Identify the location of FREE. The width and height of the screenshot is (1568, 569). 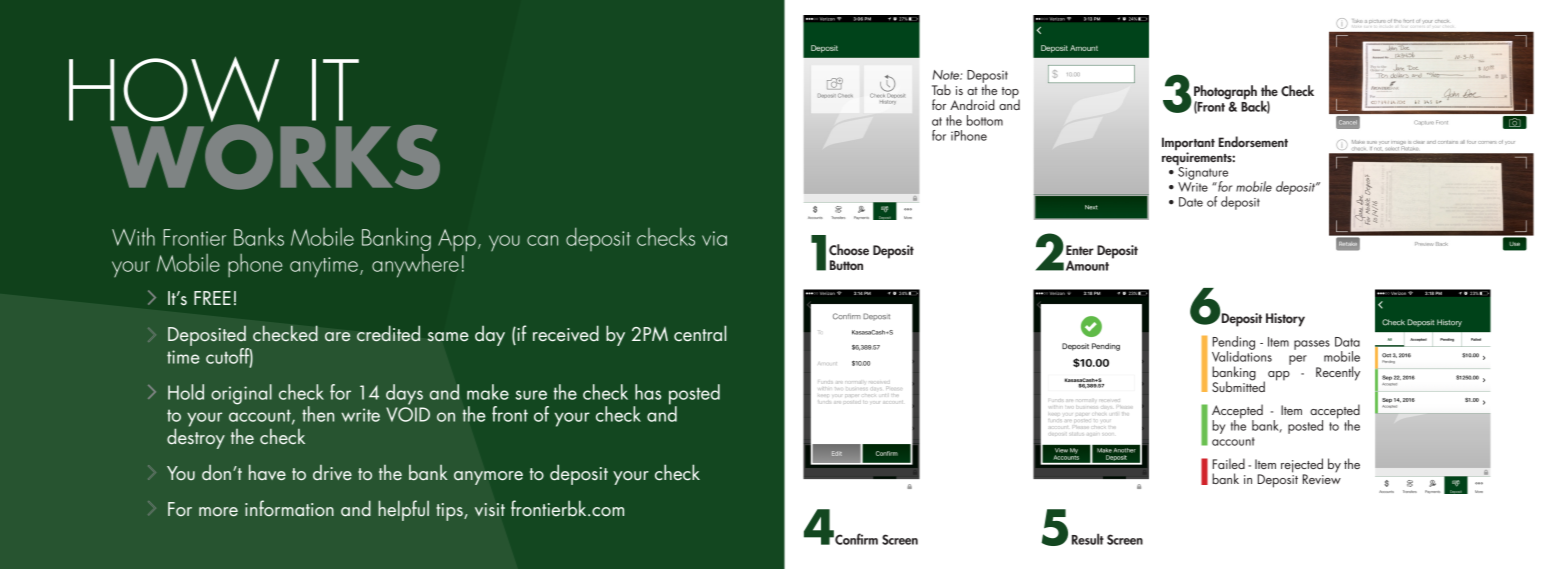
(212, 298).
